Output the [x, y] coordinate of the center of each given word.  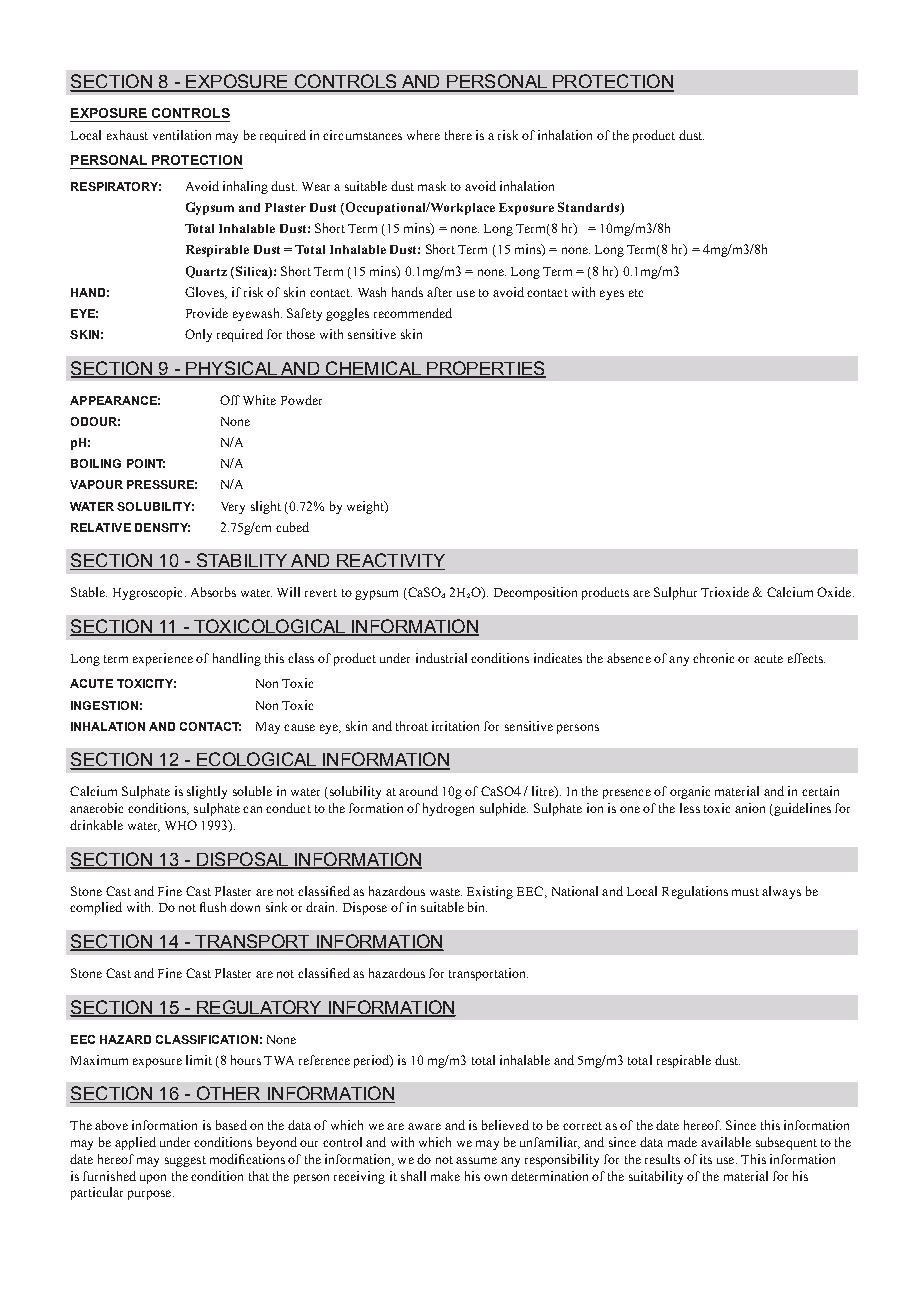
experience [163, 659]
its [706, 1159]
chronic [713, 658]
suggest [185, 1161]
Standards [590, 208]
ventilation [182, 135]
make [445, 1176]
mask [432, 186]
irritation [455, 726]
